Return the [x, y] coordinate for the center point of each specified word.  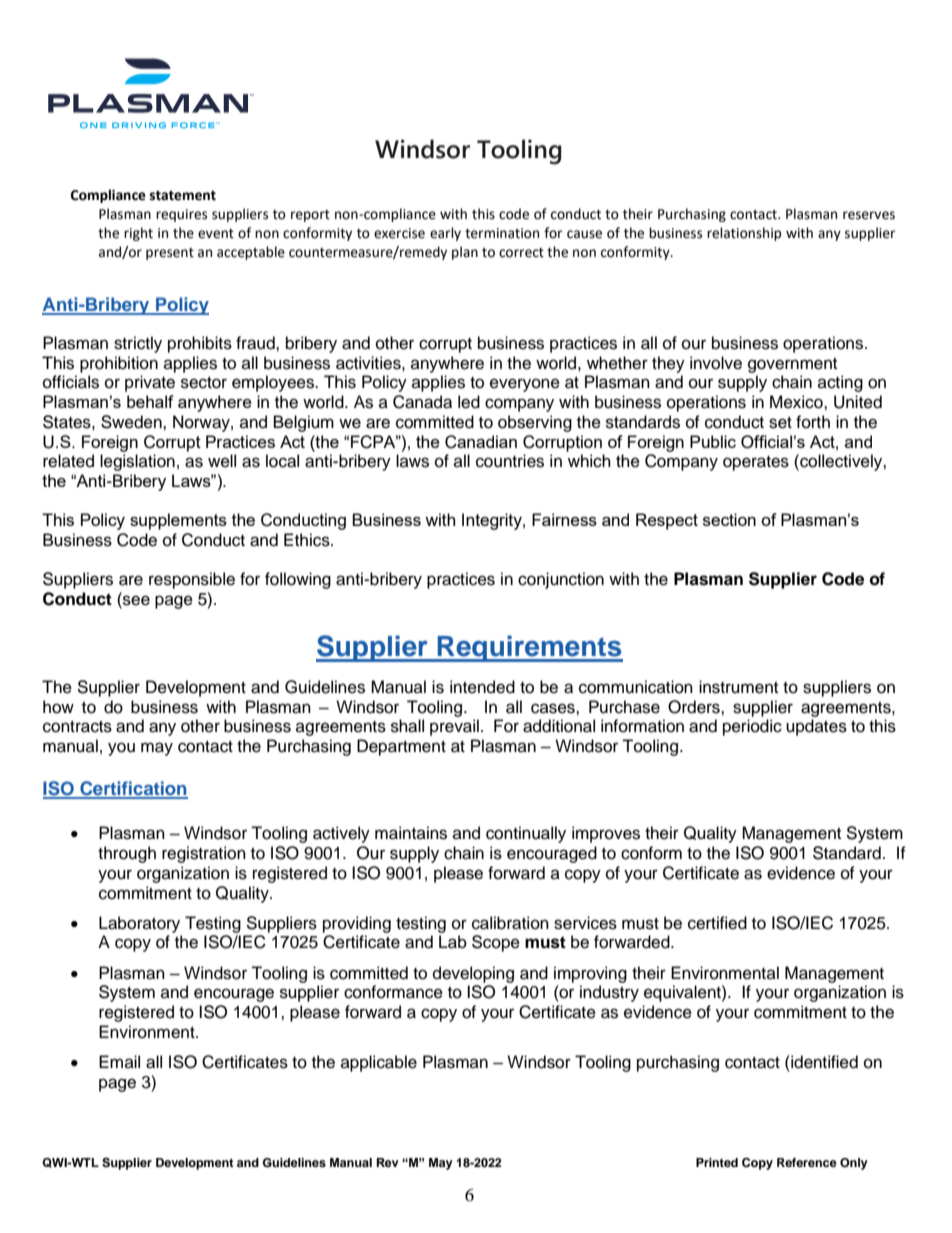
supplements [178, 521]
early [445, 234]
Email [119, 1061]
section [729, 519]
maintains [411, 833]
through [127, 854]
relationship [744, 234]
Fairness [564, 519]
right [138, 234]
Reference [807, 1162]
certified [717, 923]
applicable [379, 1063]
